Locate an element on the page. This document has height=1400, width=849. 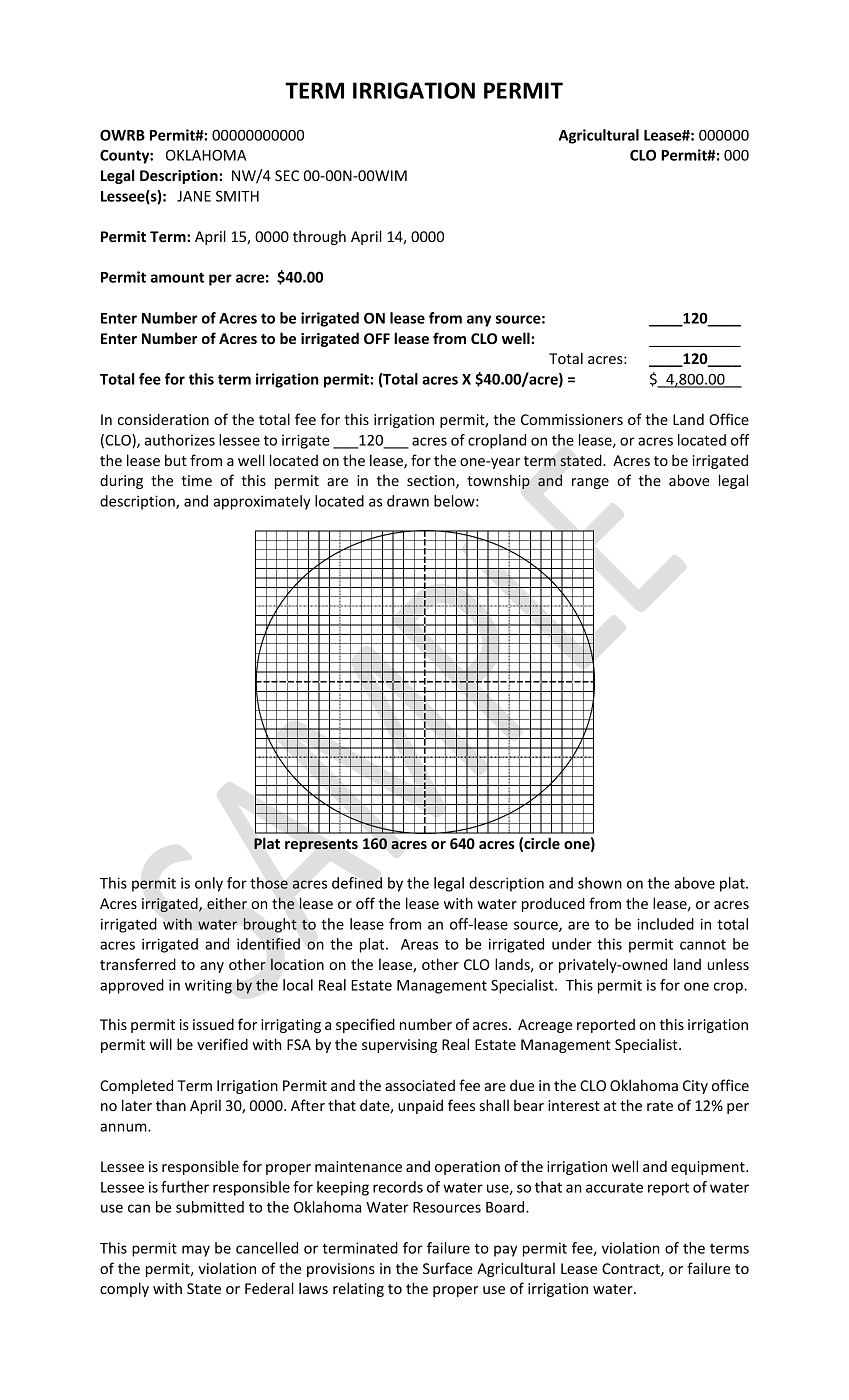
Surface is located at coordinates (448, 1268).
